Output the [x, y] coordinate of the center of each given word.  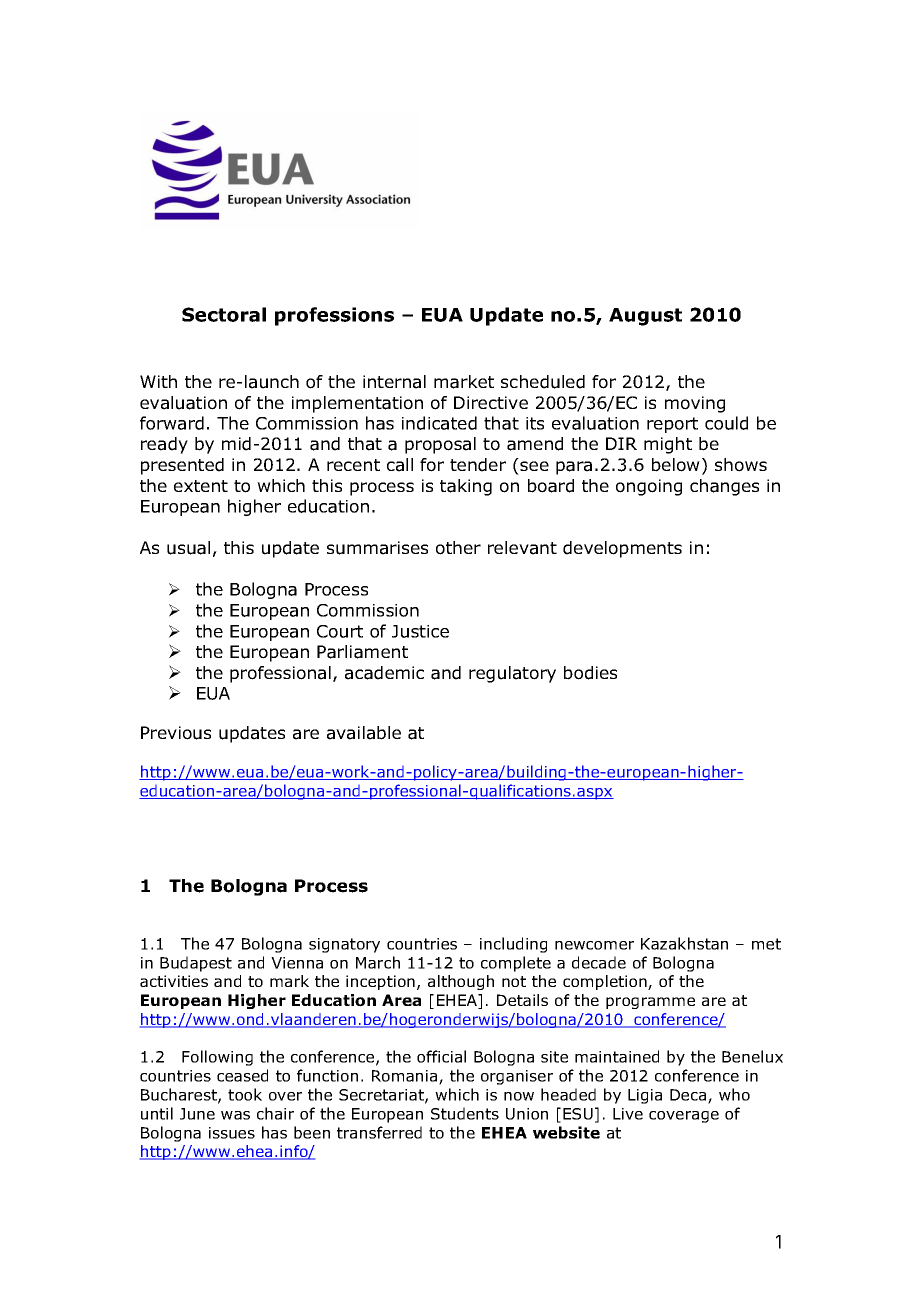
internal [394, 382]
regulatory [512, 674]
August [645, 317]
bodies [590, 673]
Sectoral [224, 314]
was [235, 1115]
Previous [176, 733]
